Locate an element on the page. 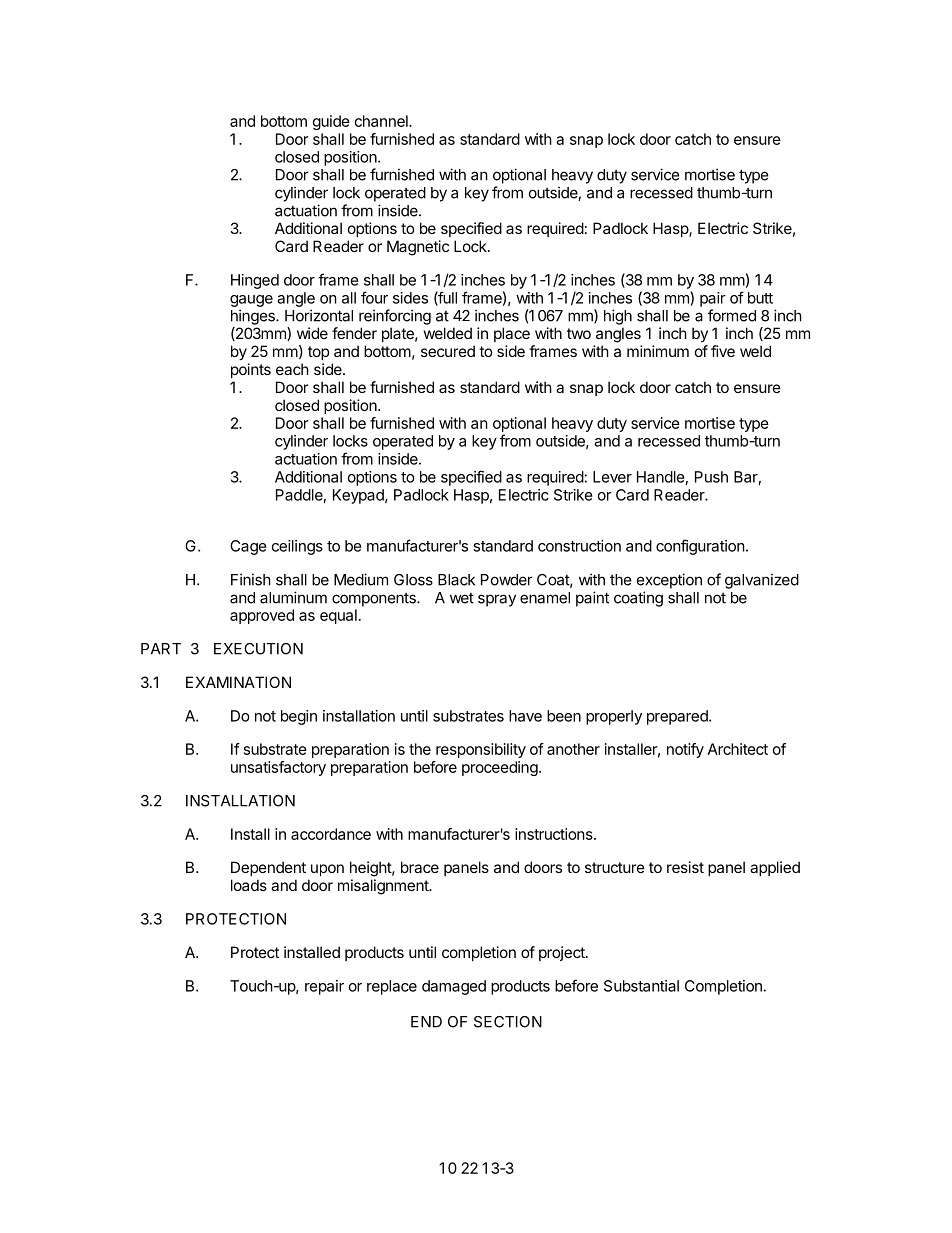 This image has height=1233, width=952. configuration is located at coordinates (700, 547).
